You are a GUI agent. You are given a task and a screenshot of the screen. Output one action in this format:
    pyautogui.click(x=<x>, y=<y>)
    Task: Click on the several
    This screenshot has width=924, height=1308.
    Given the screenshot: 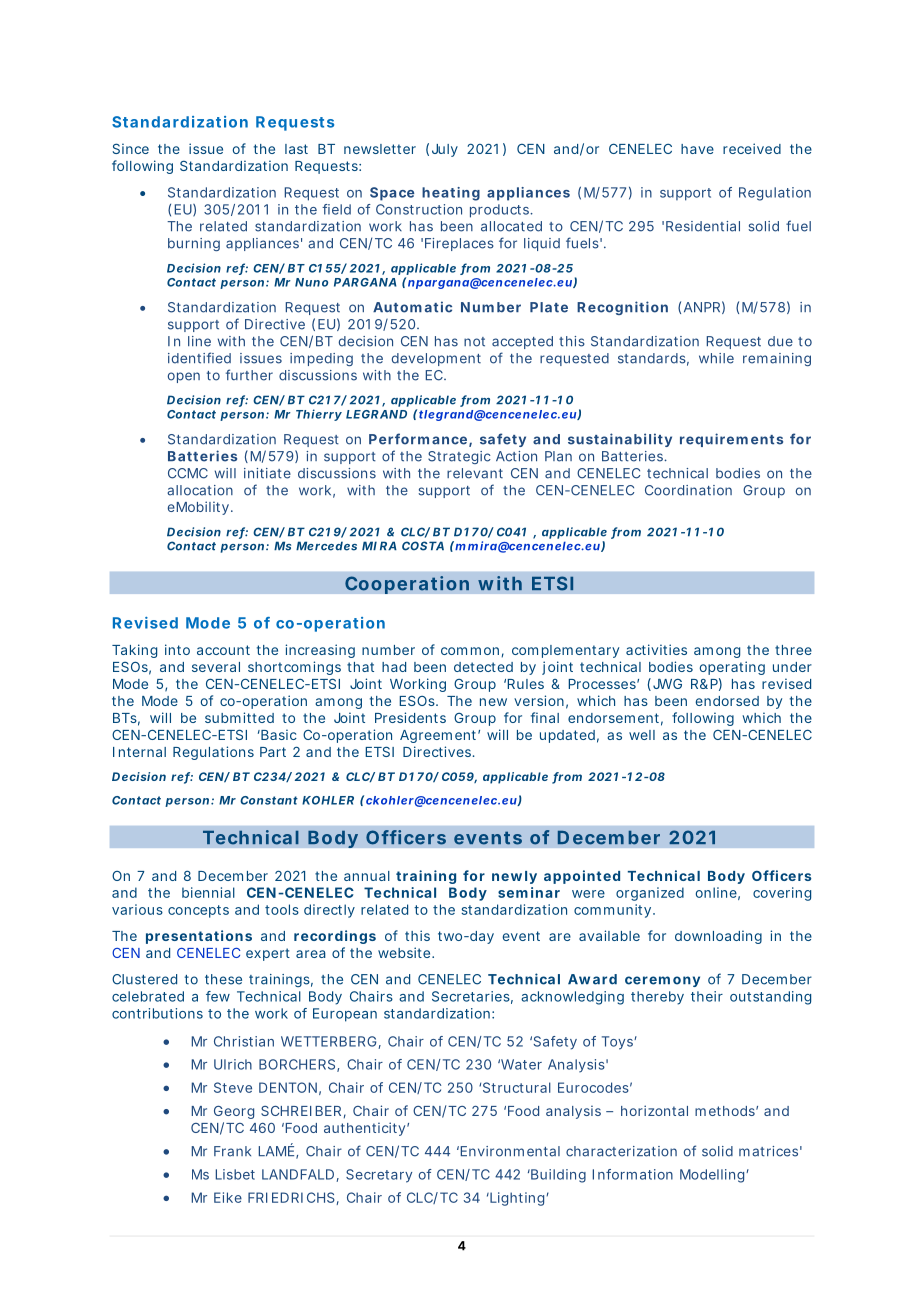 What is the action you would take?
    pyautogui.click(x=216, y=667)
